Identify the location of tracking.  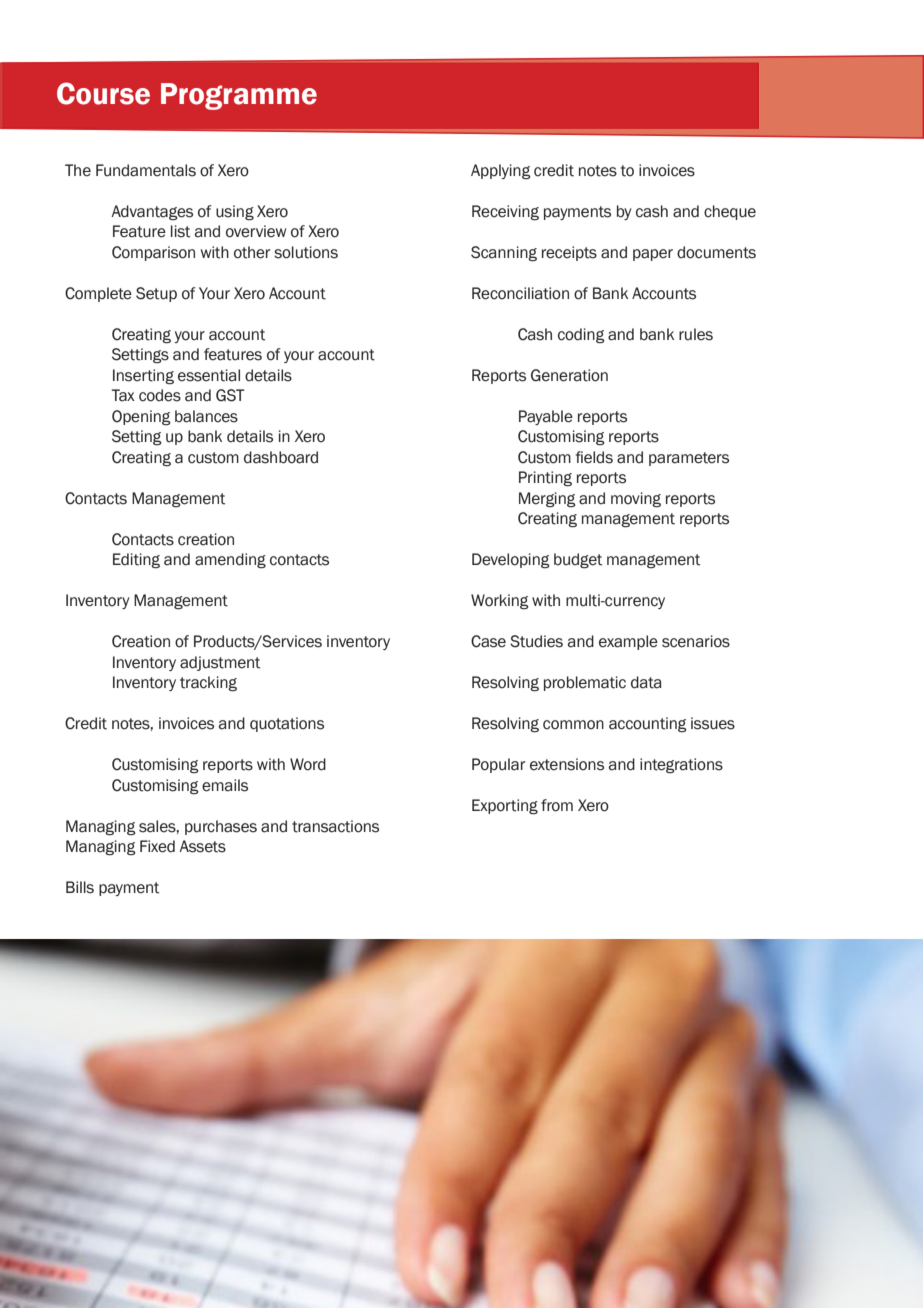
(208, 684).
